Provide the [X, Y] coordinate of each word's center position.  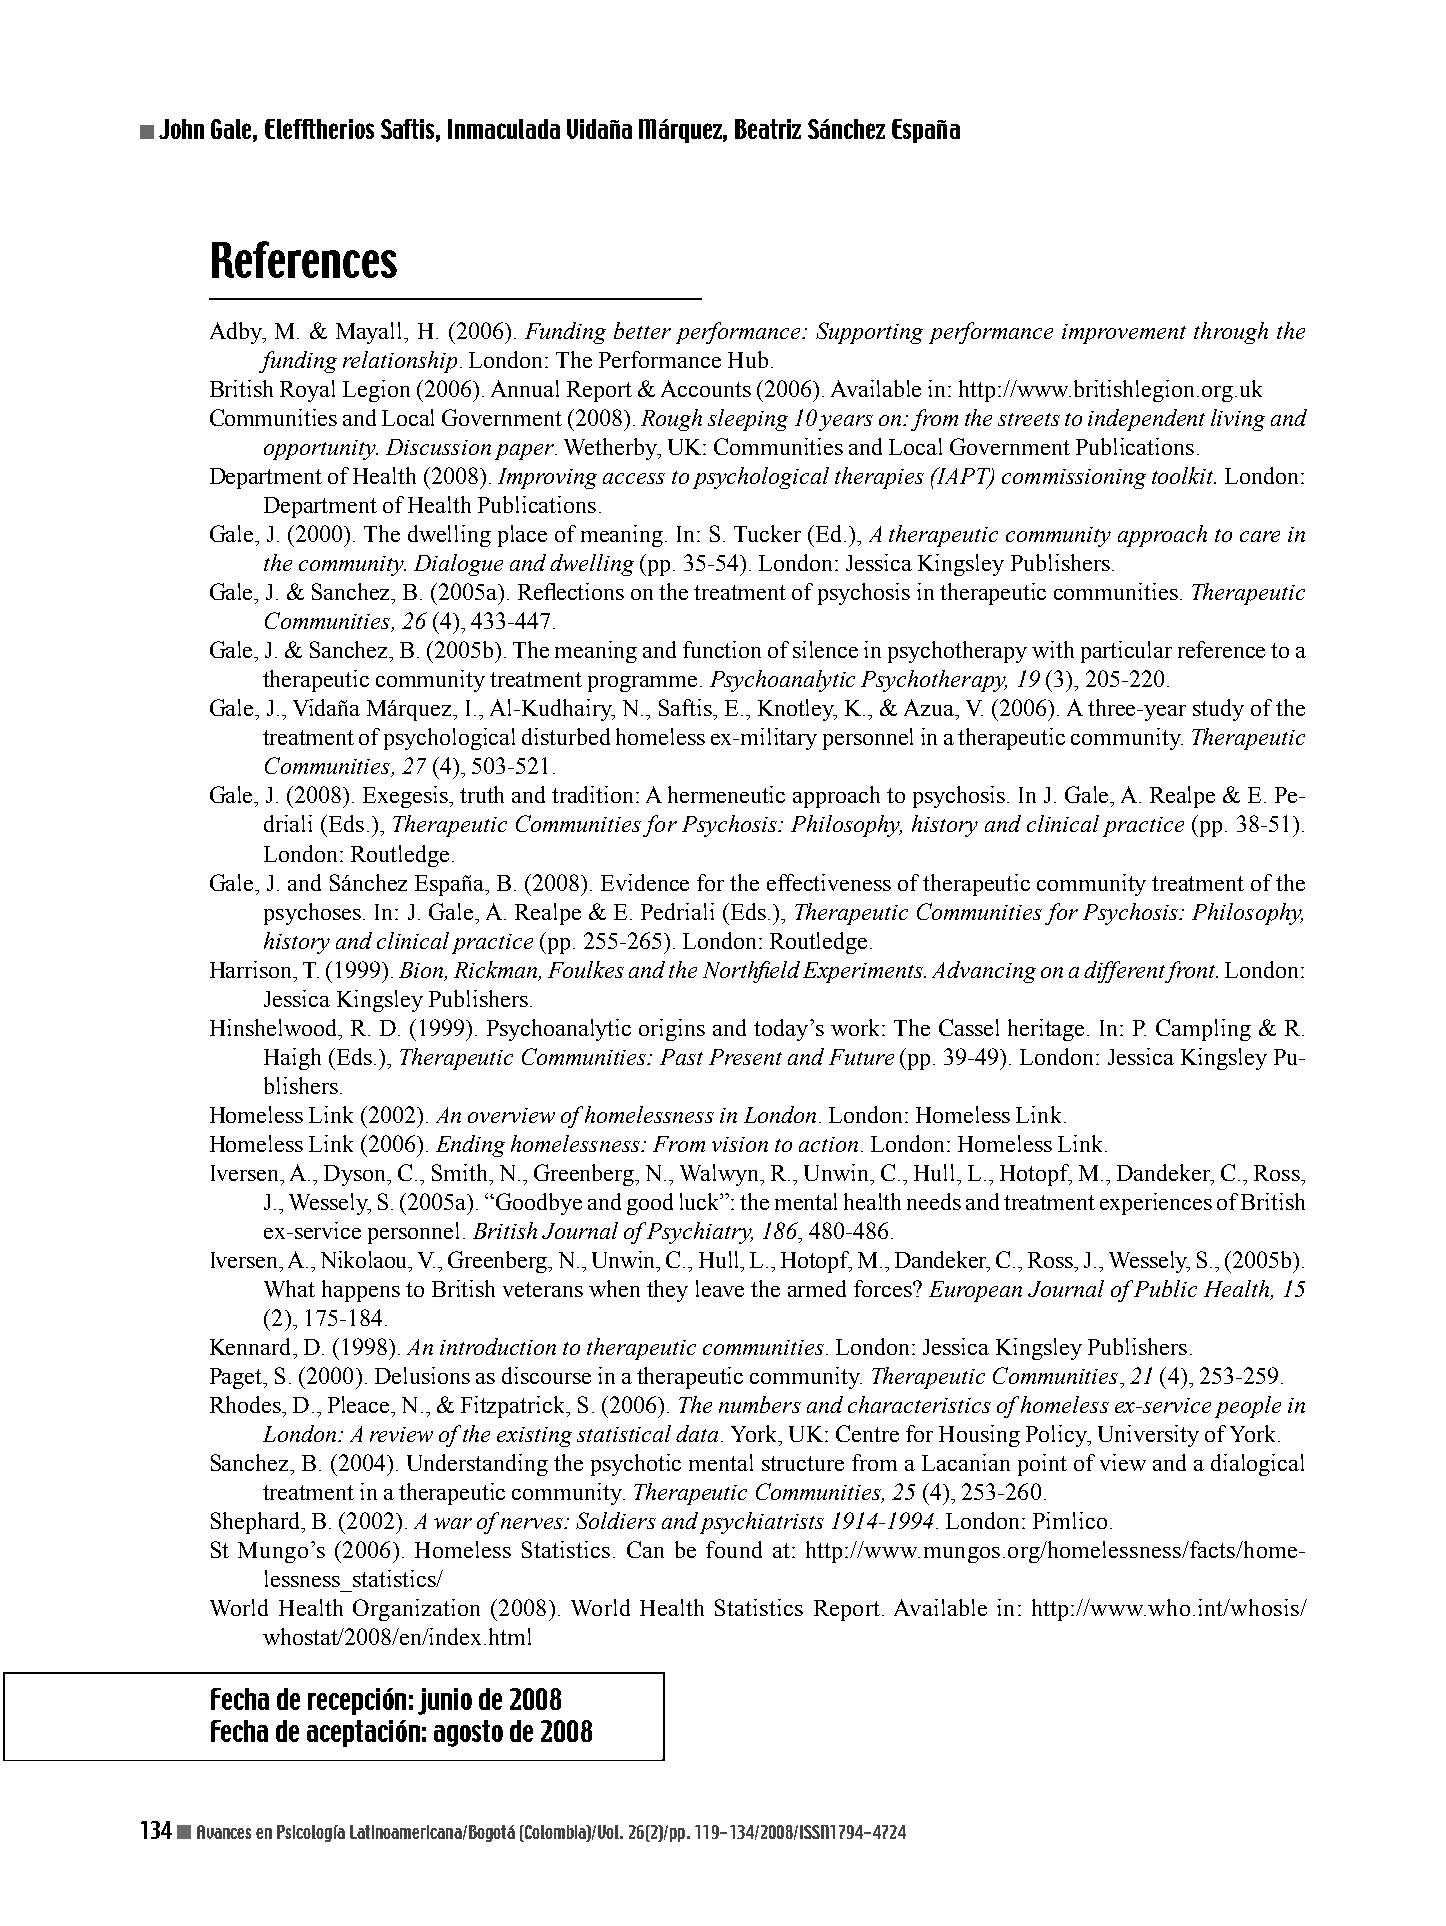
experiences [1156, 1204]
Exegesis [407, 797]
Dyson [356, 1175]
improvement [1124, 334]
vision [740, 1144]
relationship [400, 362]
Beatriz [768, 129]
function [722, 649]
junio [445, 1701]
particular [1126, 652]
